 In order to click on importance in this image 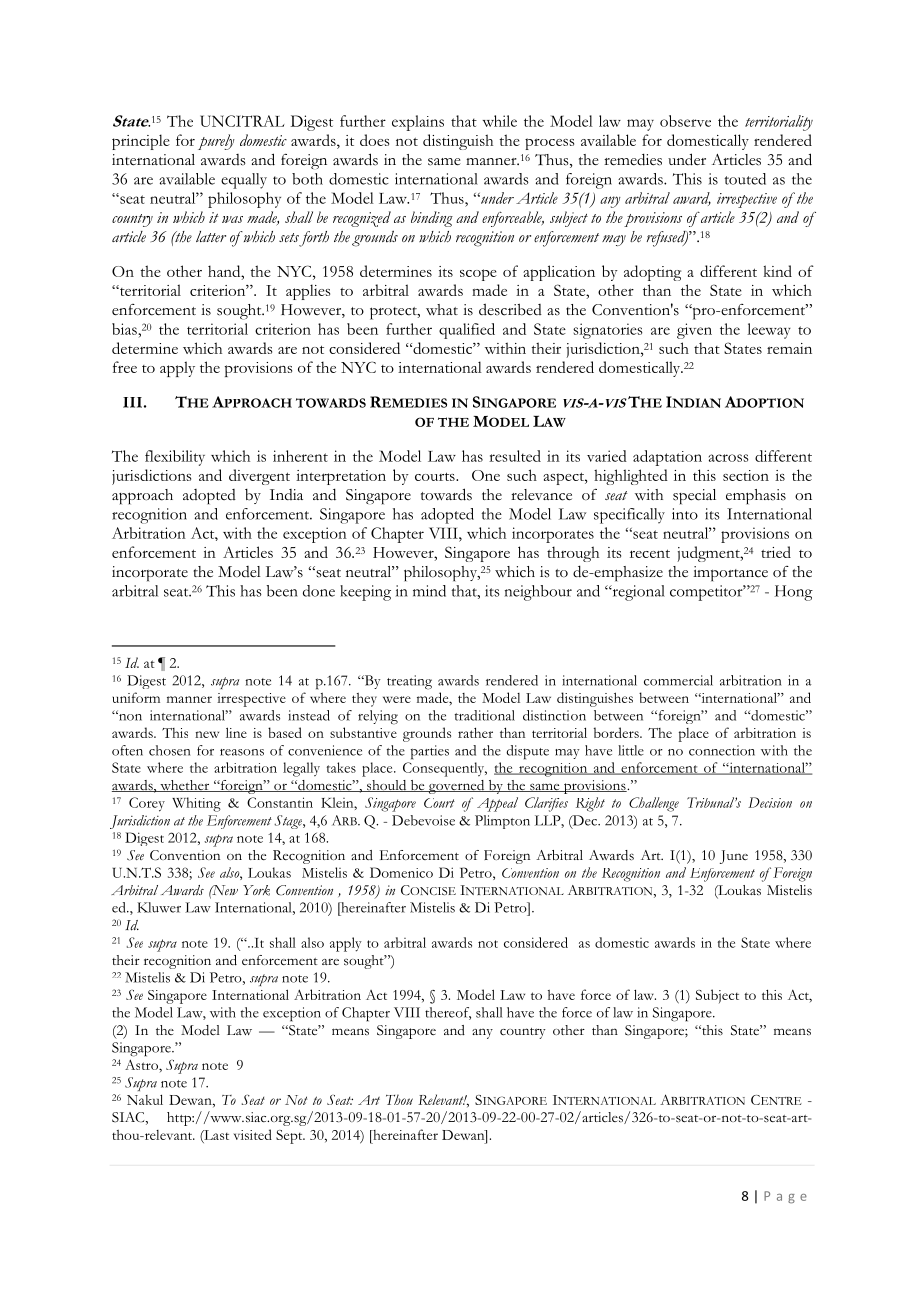, I will do `click(730, 573)`.
